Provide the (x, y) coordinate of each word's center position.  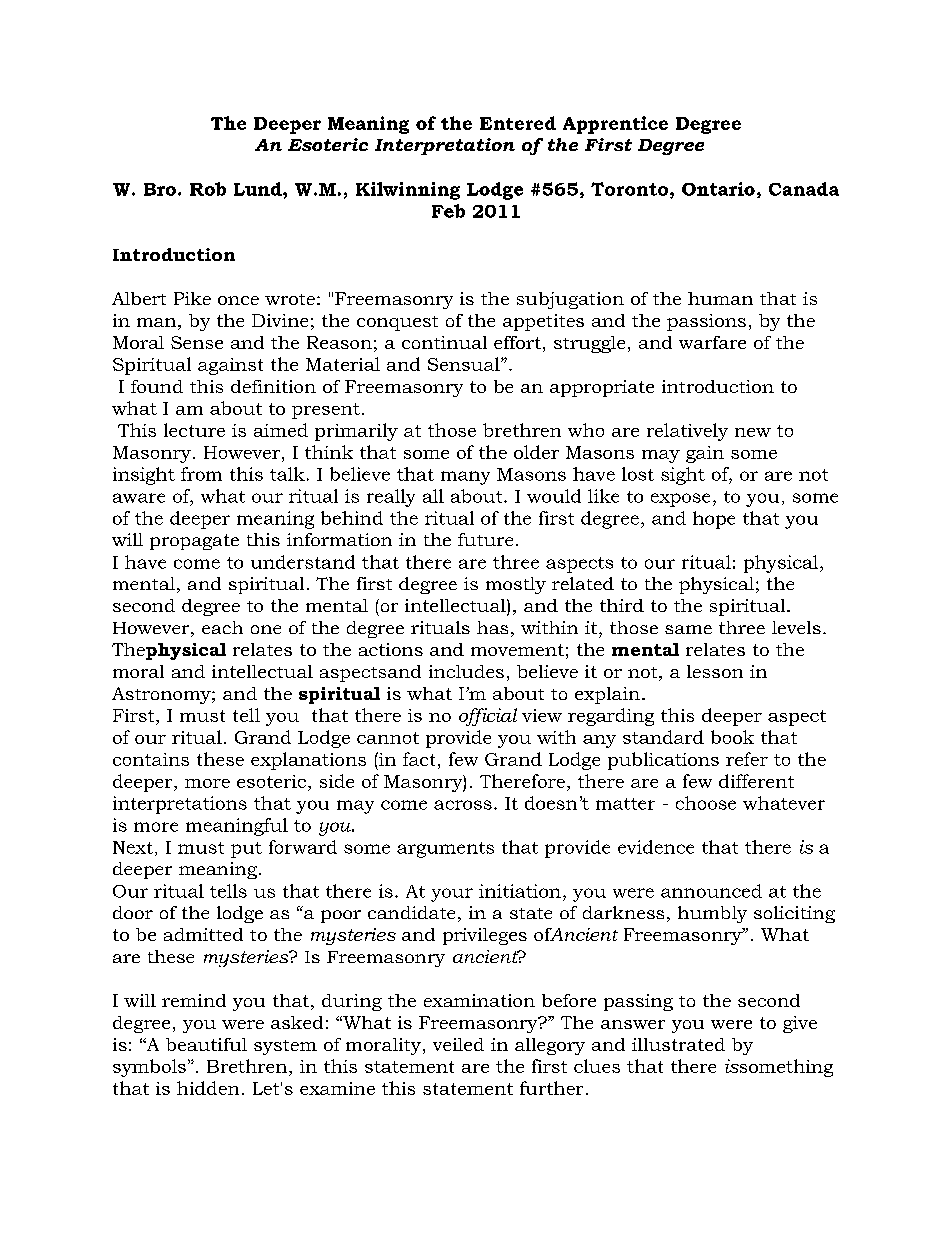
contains (151, 759)
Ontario (718, 189)
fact (419, 759)
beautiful (206, 1044)
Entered (518, 123)
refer (747, 759)
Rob (208, 189)
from (201, 474)
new (753, 432)
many (465, 478)
